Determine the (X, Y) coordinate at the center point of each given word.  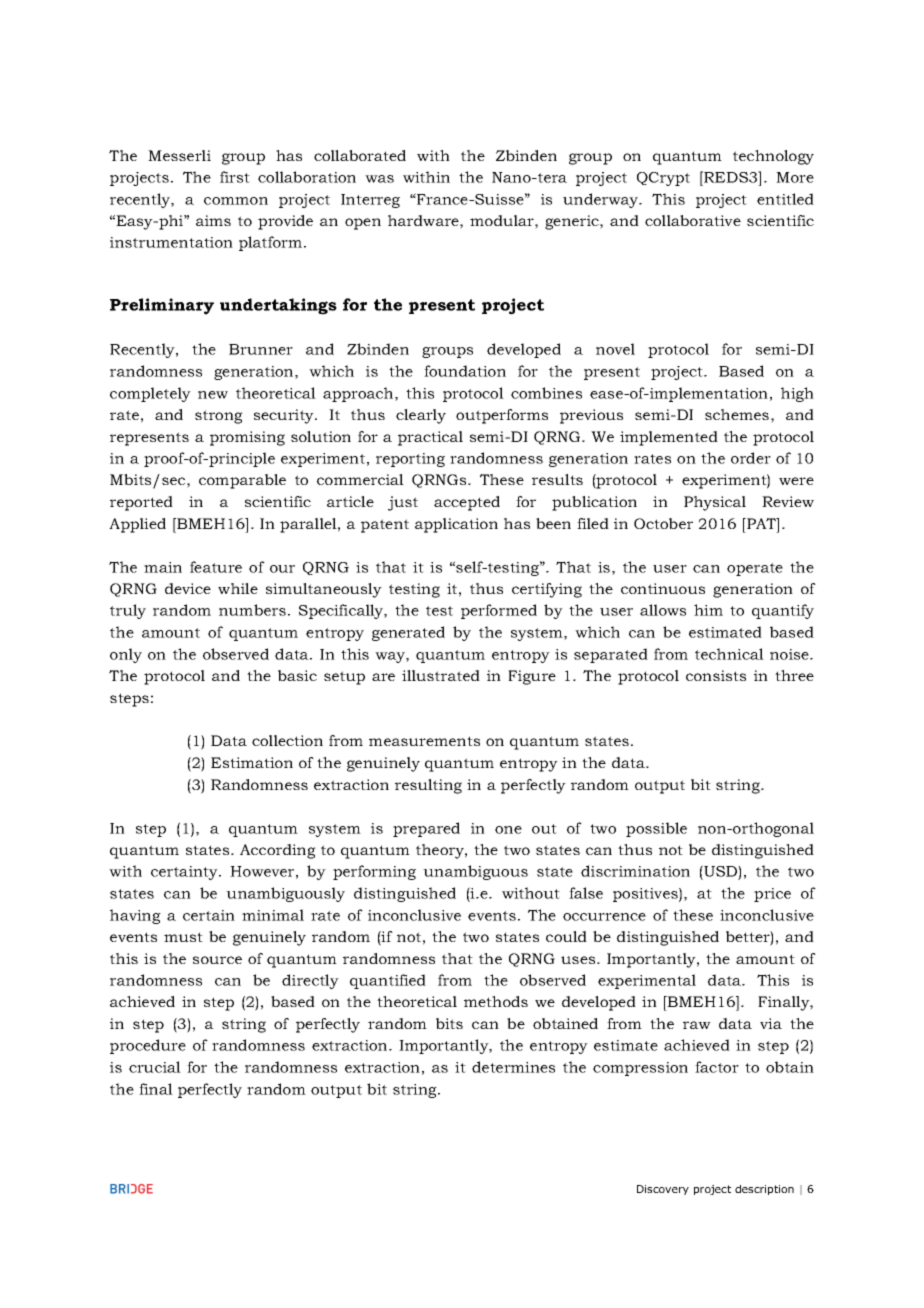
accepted (467, 503)
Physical (715, 503)
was (379, 179)
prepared (426, 829)
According (278, 851)
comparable (242, 481)
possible (656, 829)
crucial (155, 1067)
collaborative (693, 220)
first (235, 177)
